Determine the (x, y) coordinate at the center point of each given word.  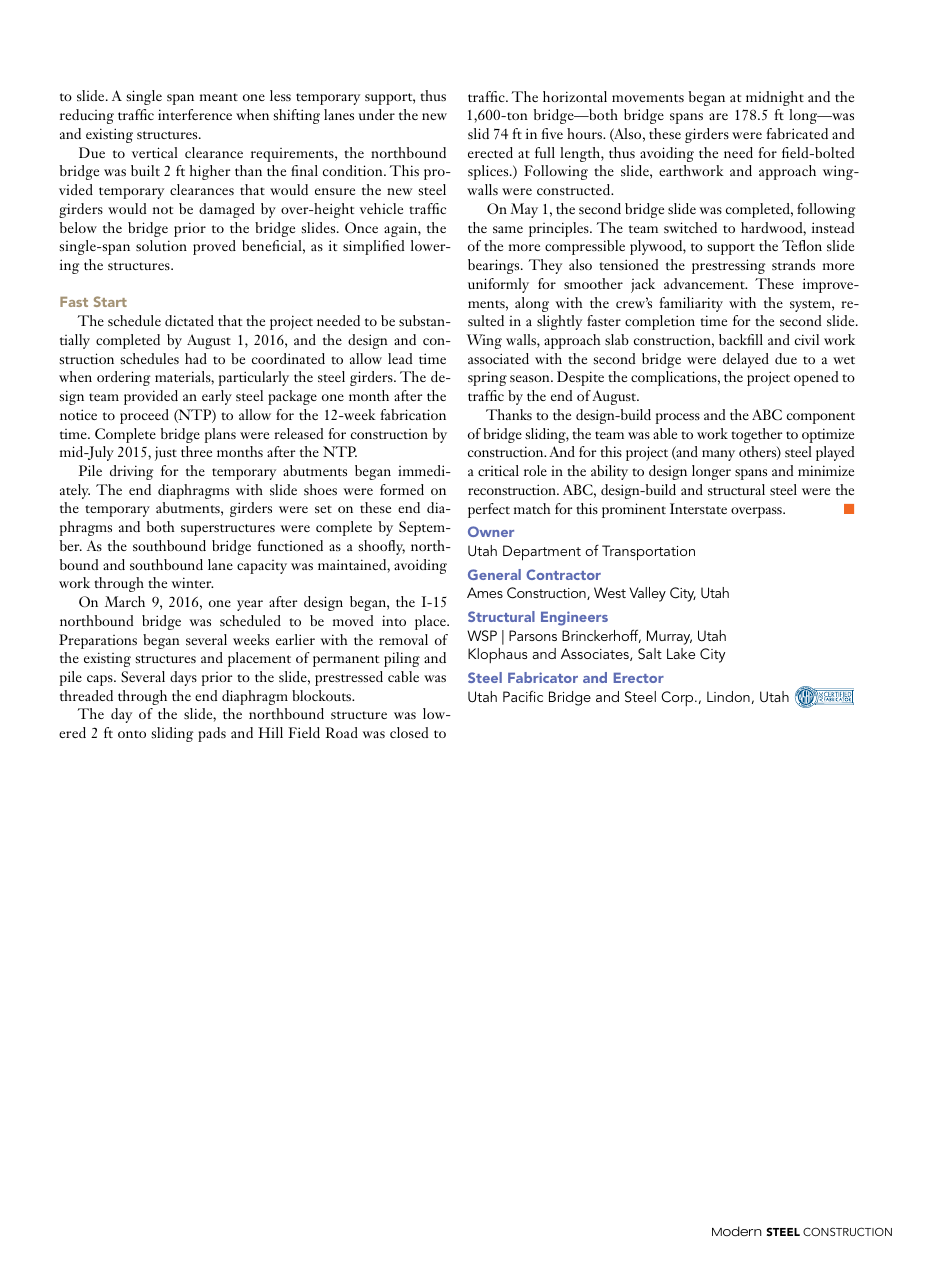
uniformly (498, 285)
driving (132, 472)
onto (132, 734)
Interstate (698, 508)
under (376, 114)
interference (195, 114)
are (718, 116)
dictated (189, 320)
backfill (741, 339)
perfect (489, 510)
